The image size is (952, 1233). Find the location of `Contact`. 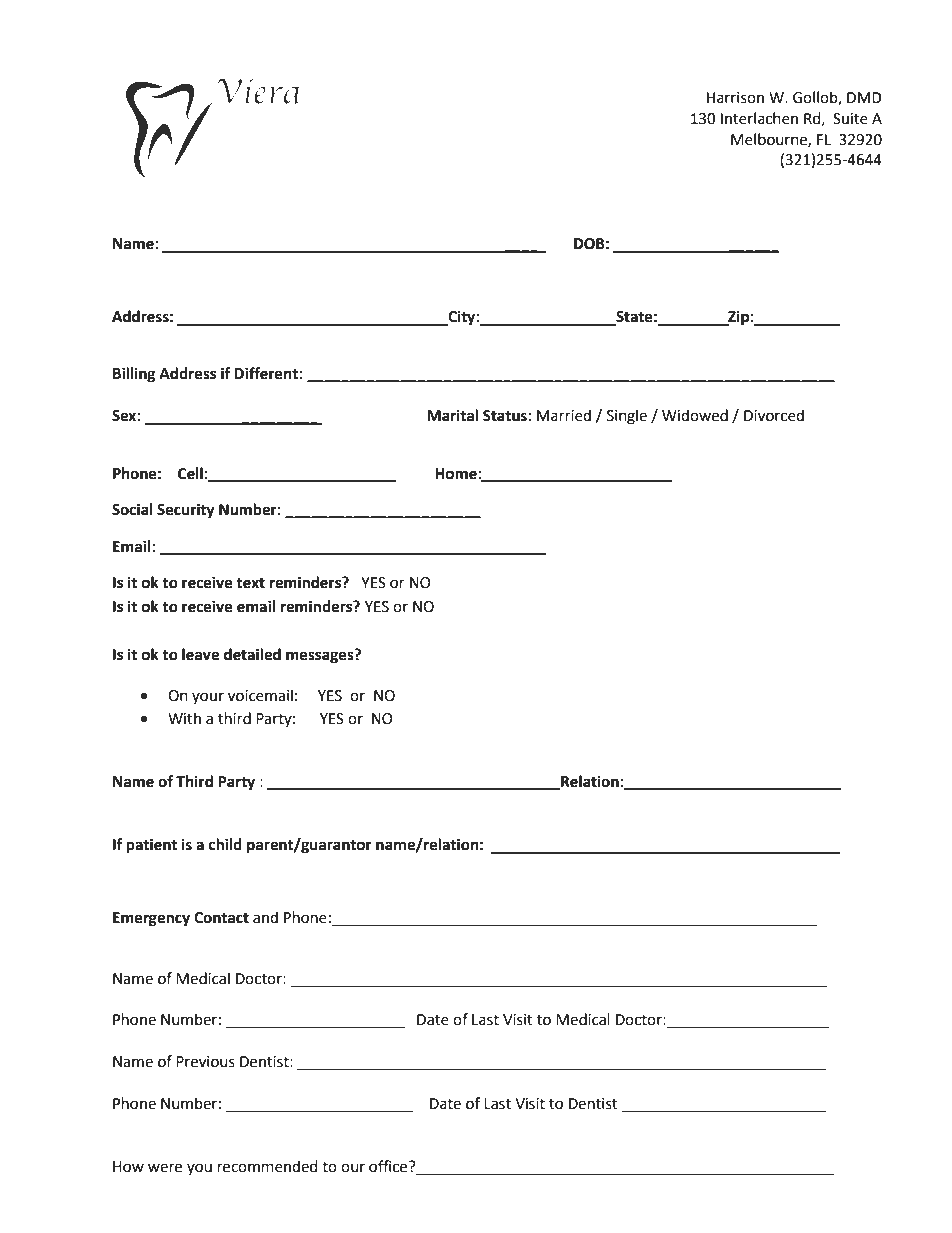

Contact is located at coordinates (221, 918).
